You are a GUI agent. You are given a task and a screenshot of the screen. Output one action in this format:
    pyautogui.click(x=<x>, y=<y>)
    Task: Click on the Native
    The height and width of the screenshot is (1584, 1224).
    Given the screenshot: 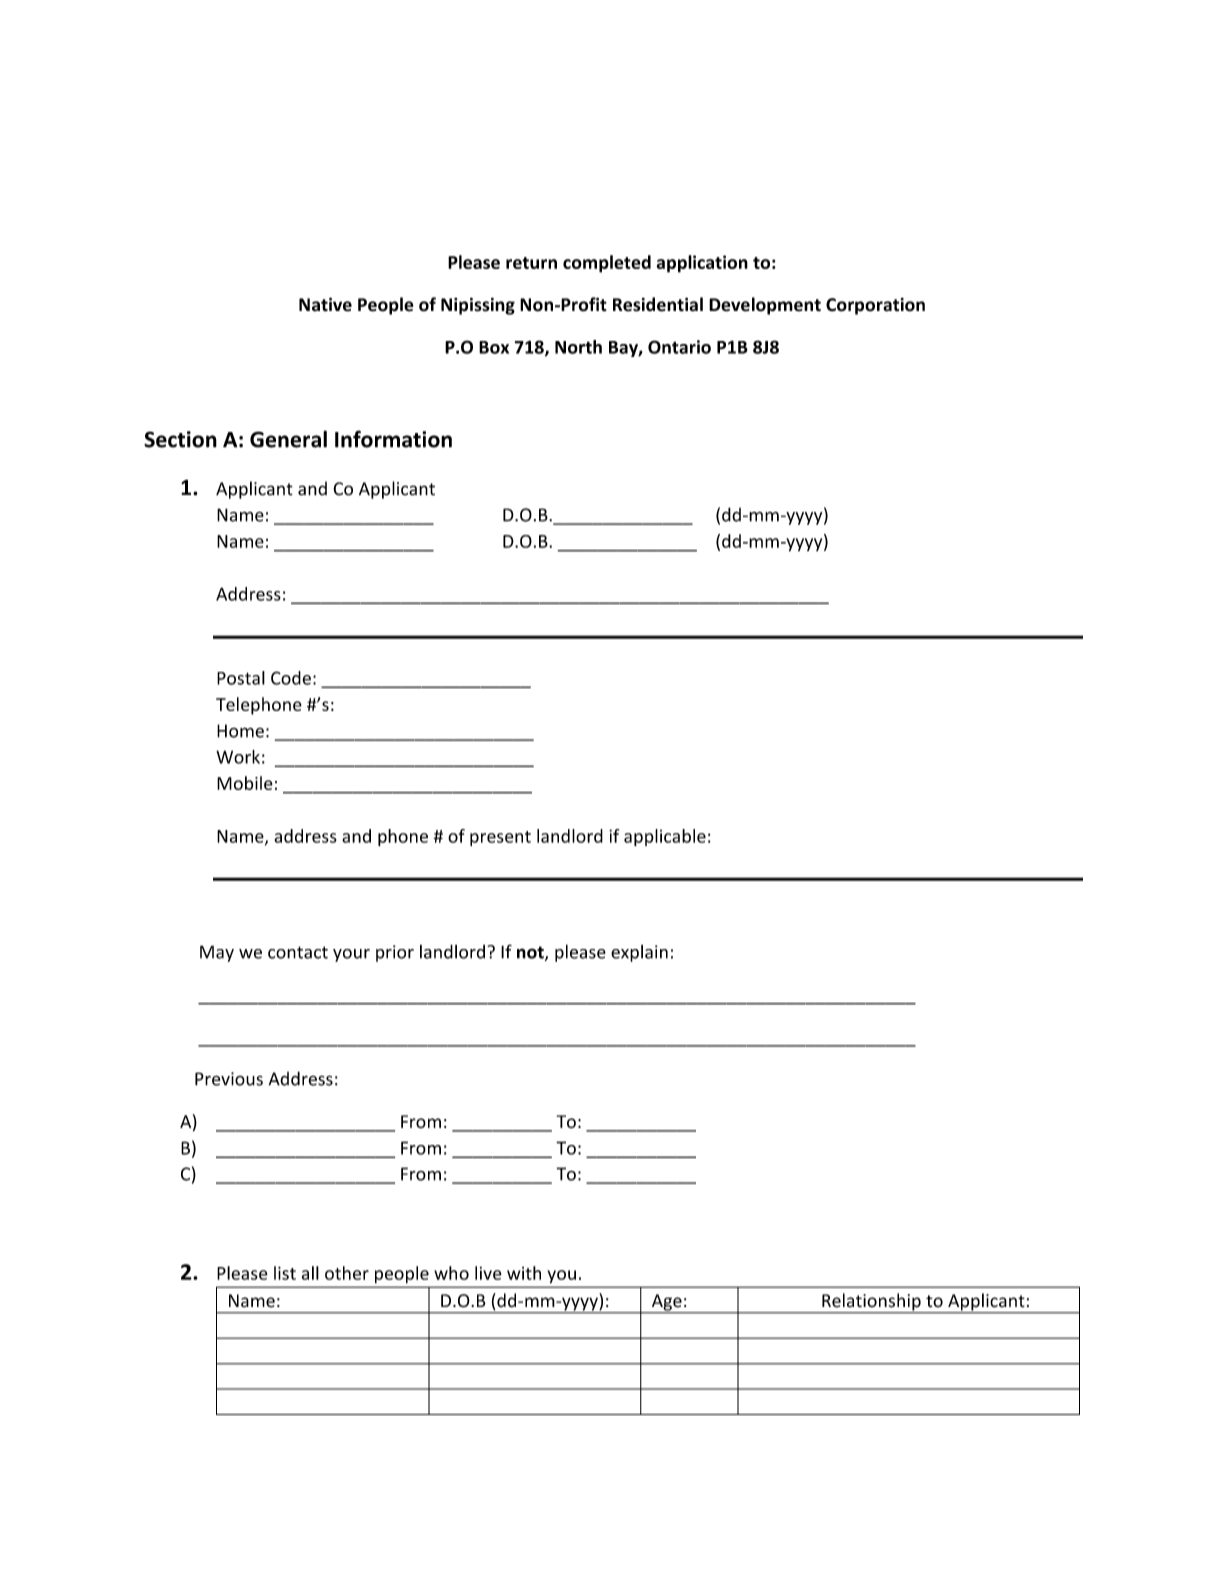 What is the action you would take?
    pyautogui.click(x=325, y=304)
